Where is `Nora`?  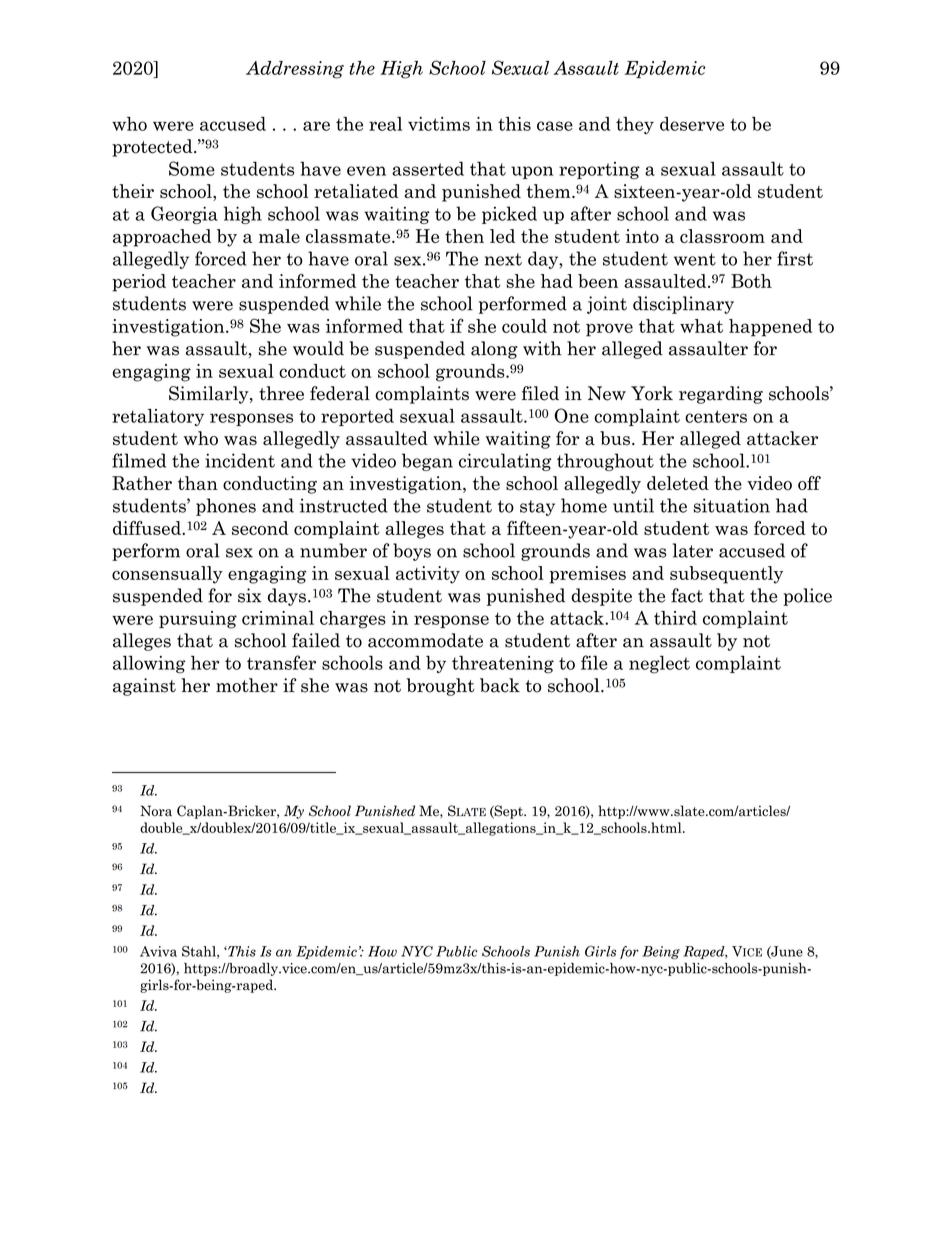 Nora is located at coordinates (156, 811).
